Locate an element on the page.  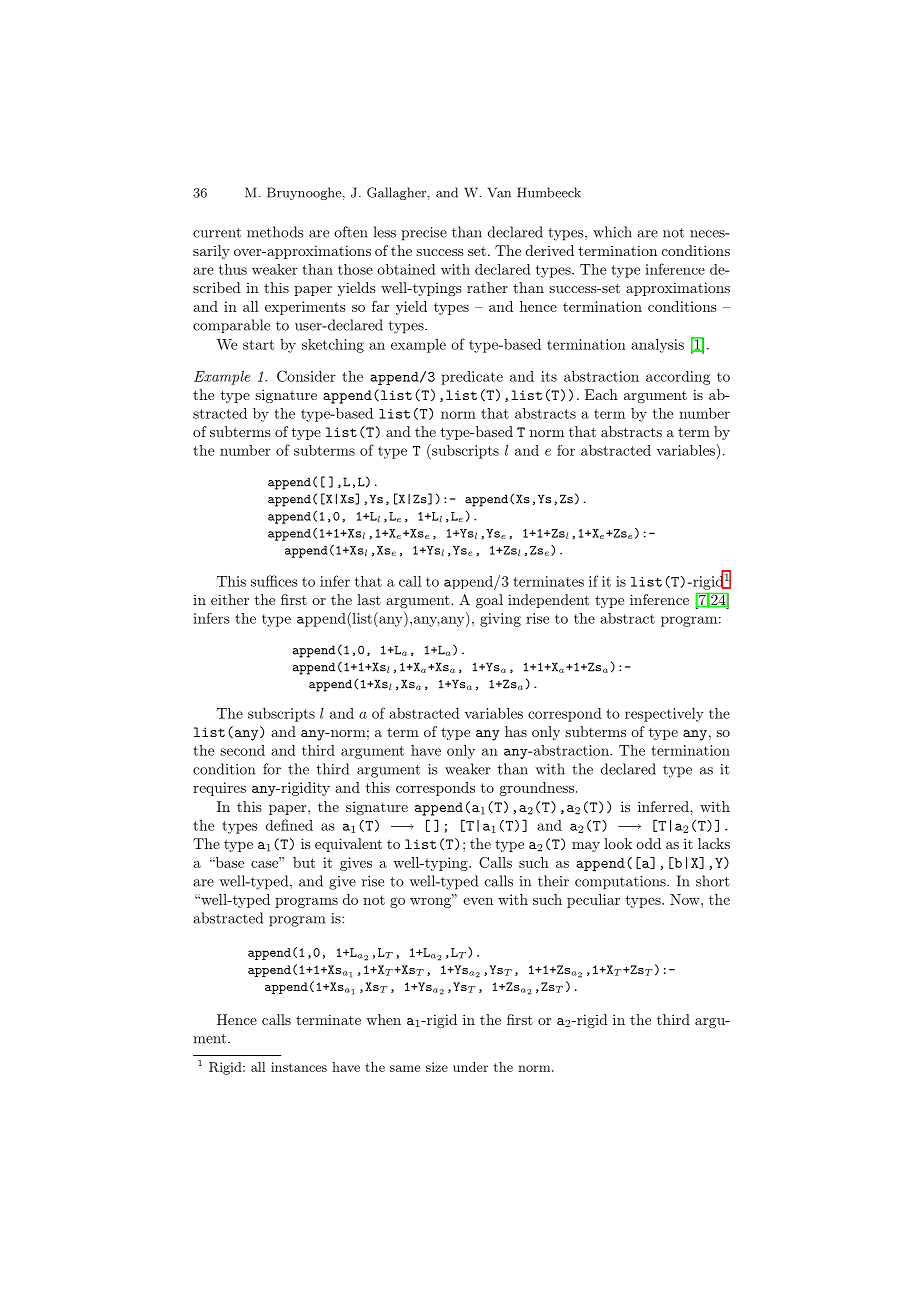
precise is located at coordinates (424, 234).
